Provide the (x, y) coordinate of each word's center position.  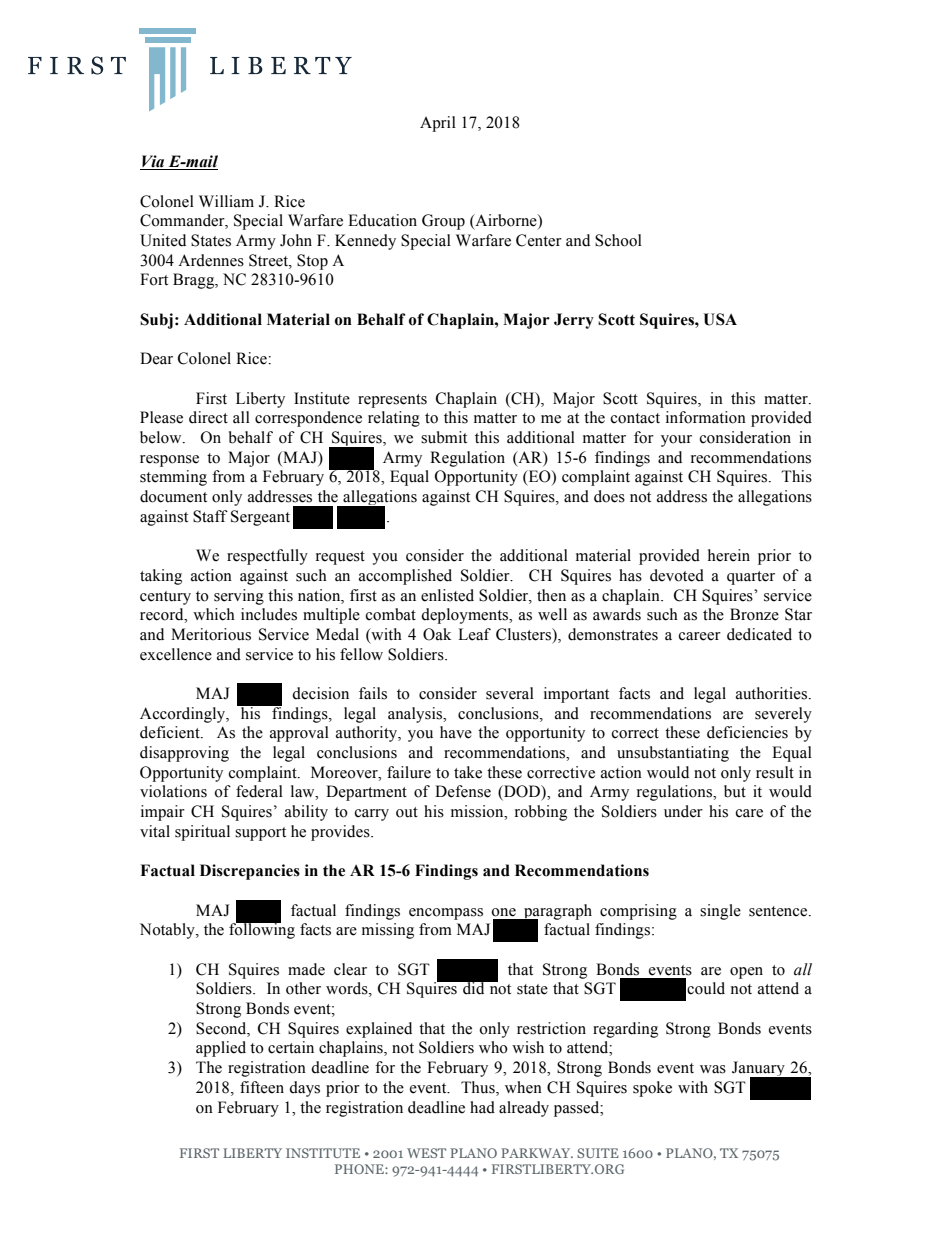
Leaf (474, 634)
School (618, 240)
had (482, 1107)
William (226, 201)
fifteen (262, 1087)
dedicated (759, 634)
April (438, 124)
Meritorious (211, 634)
